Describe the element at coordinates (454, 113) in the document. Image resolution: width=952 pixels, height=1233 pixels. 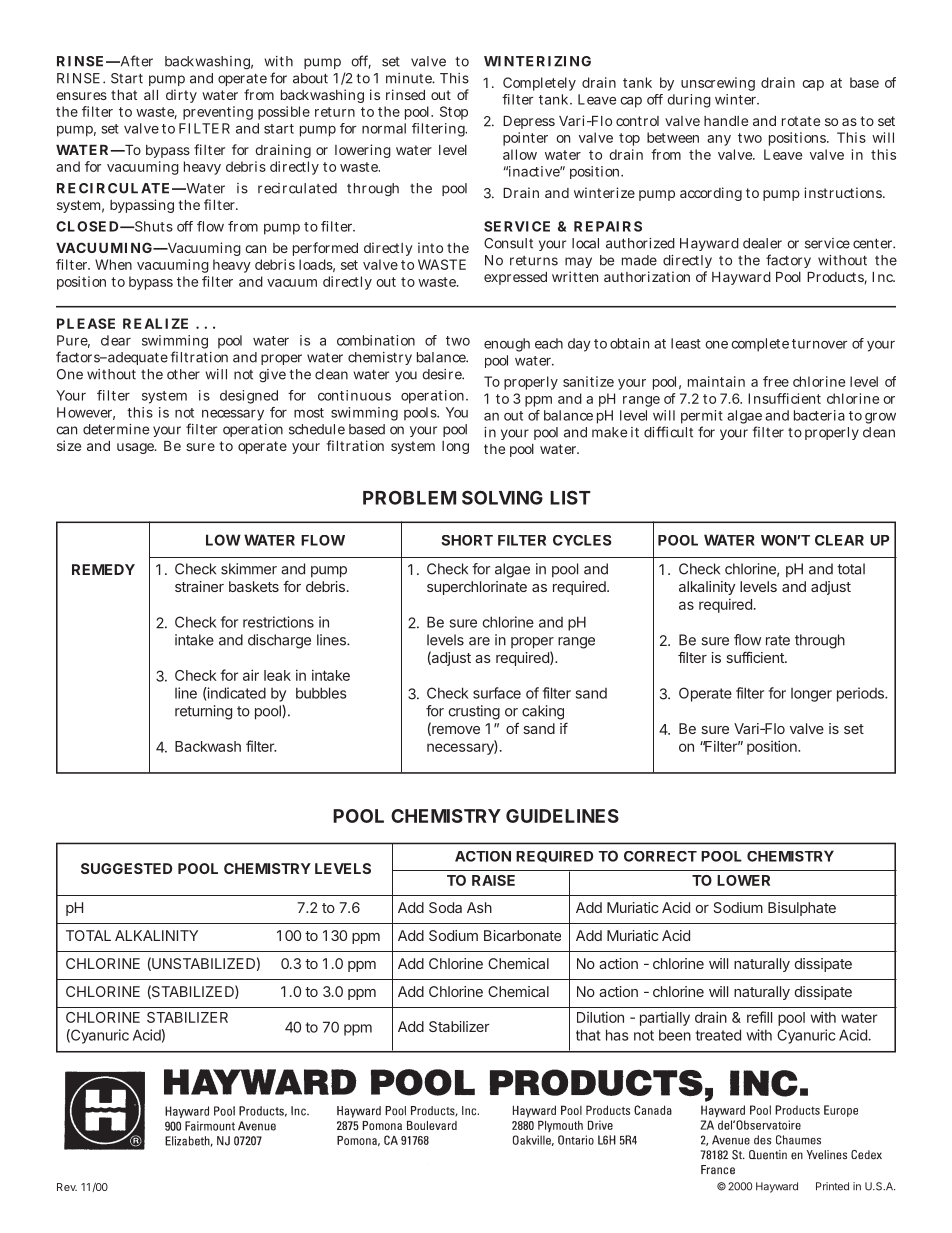
I see `Stop` at that location.
